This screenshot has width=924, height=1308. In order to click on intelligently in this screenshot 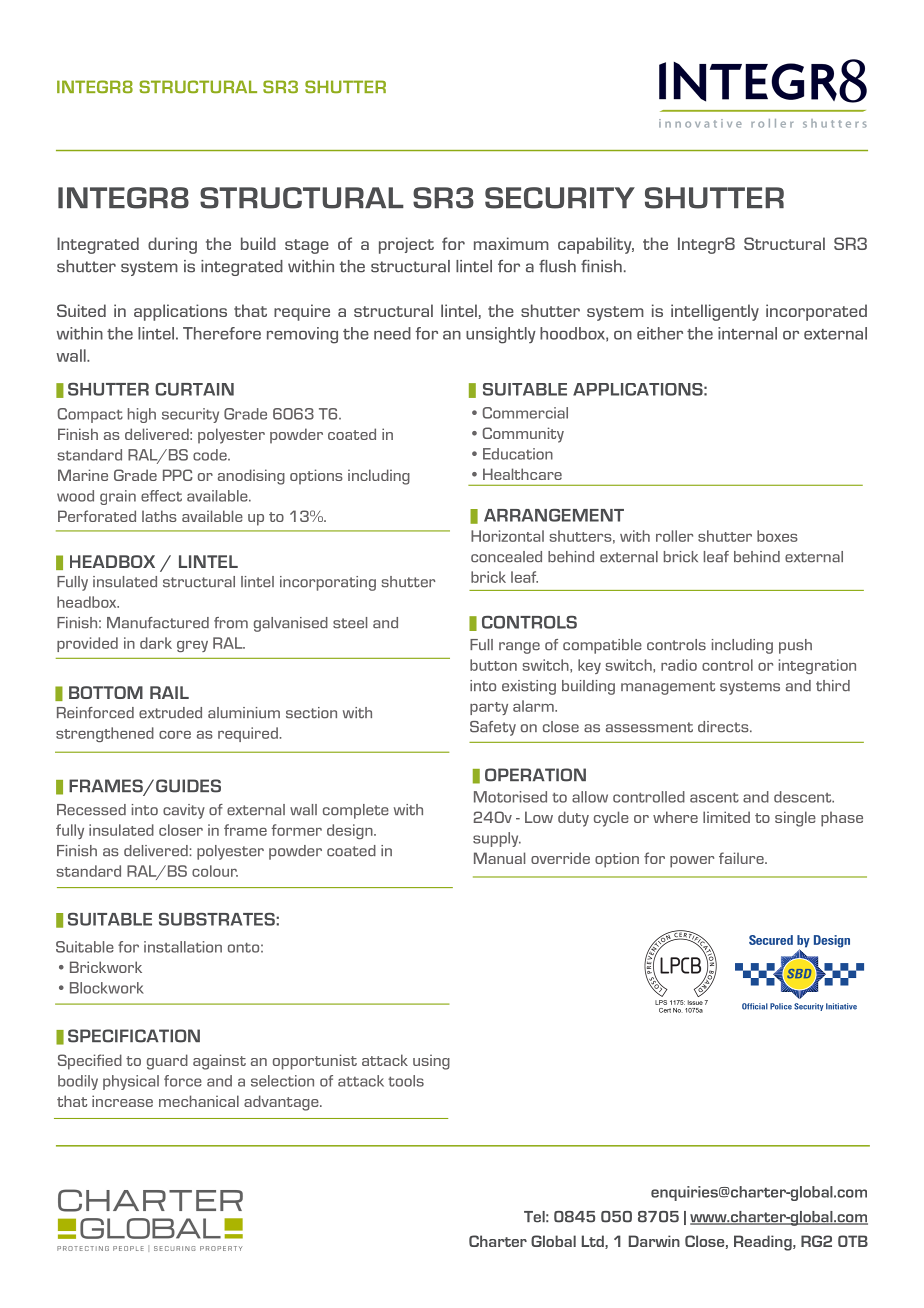, I will do `click(715, 312)`.
